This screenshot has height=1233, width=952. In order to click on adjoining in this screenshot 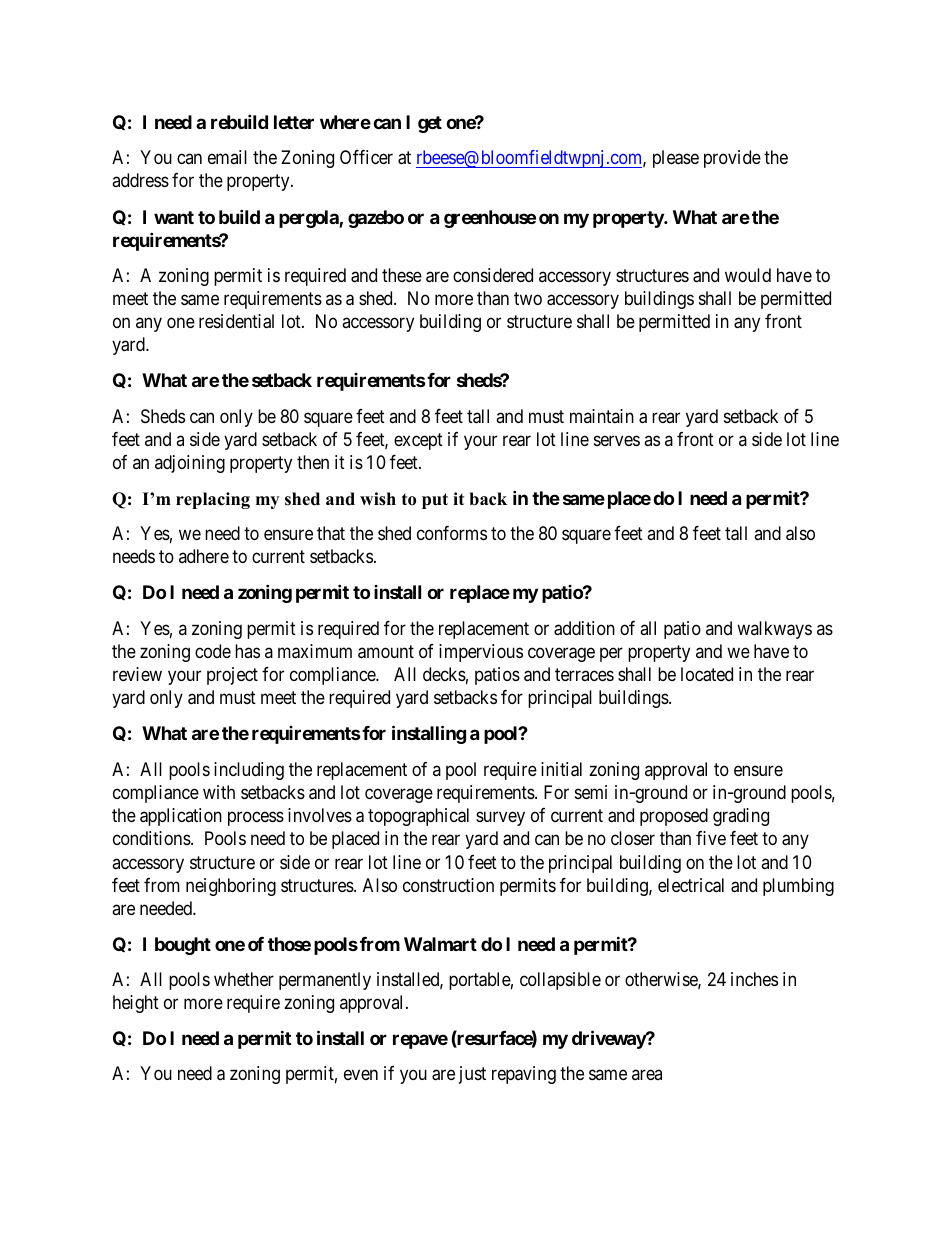, I will do `click(190, 464)`.
